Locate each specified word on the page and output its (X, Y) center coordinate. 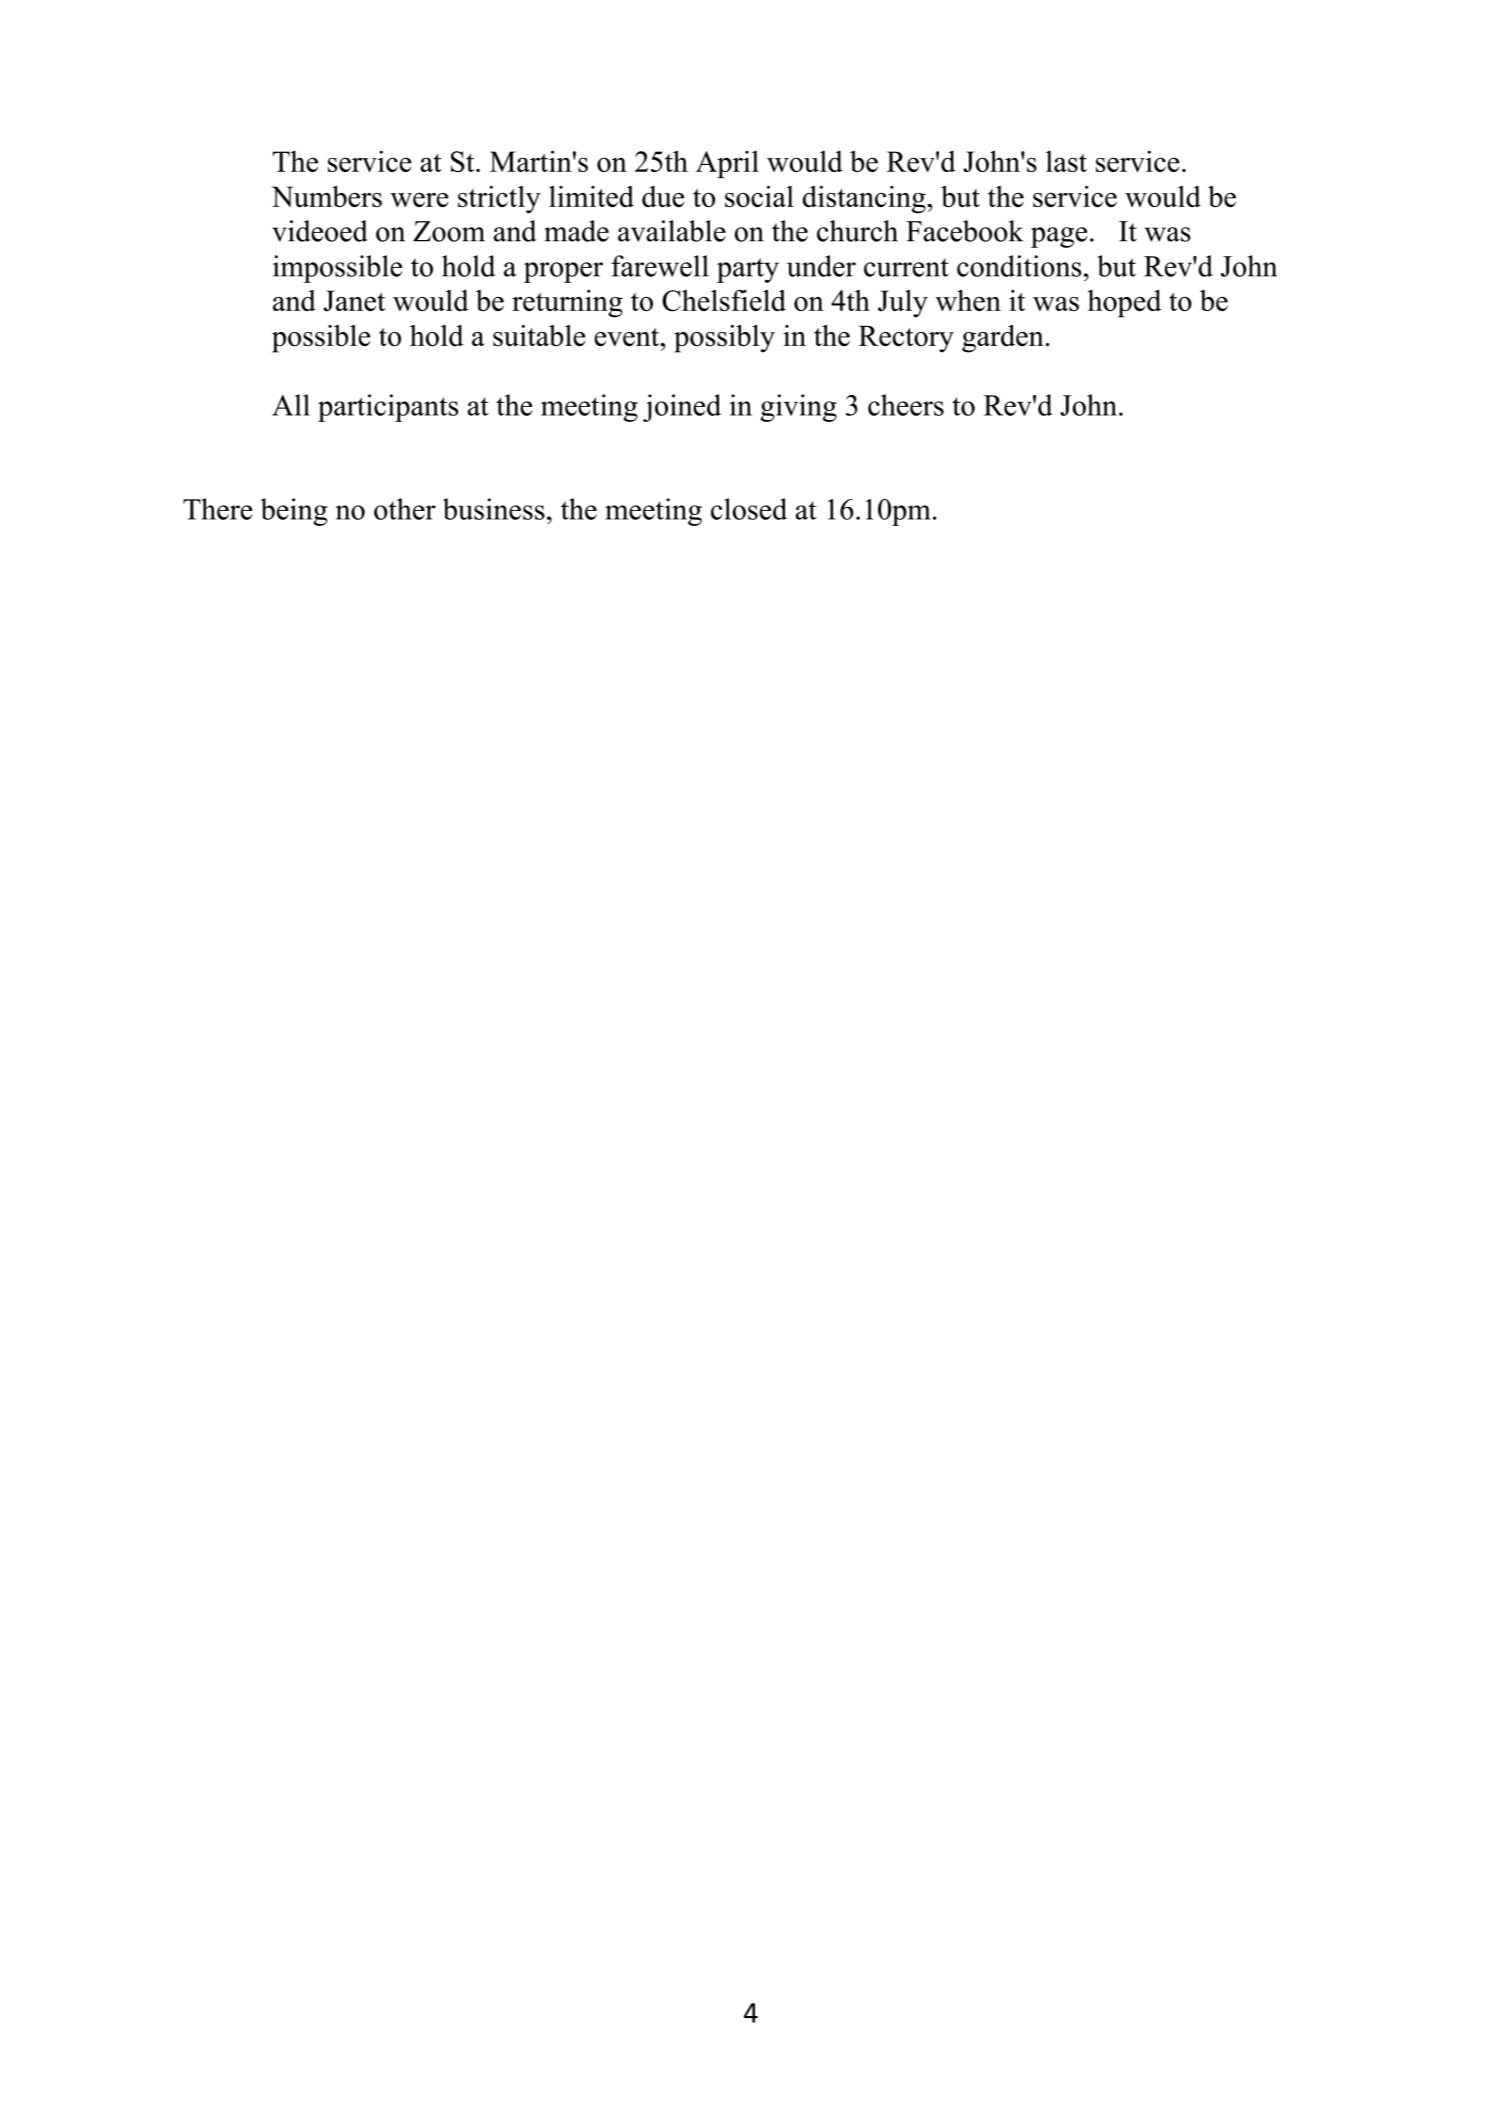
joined (682, 408)
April (727, 164)
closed (749, 509)
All (291, 405)
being (294, 512)
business (494, 509)
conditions (1019, 266)
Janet (354, 301)
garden (1003, 339)
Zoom (449, 231)
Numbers (327, 196)
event (628, 337)
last (1066, 161)
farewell (660, 266)
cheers (906, 405)
